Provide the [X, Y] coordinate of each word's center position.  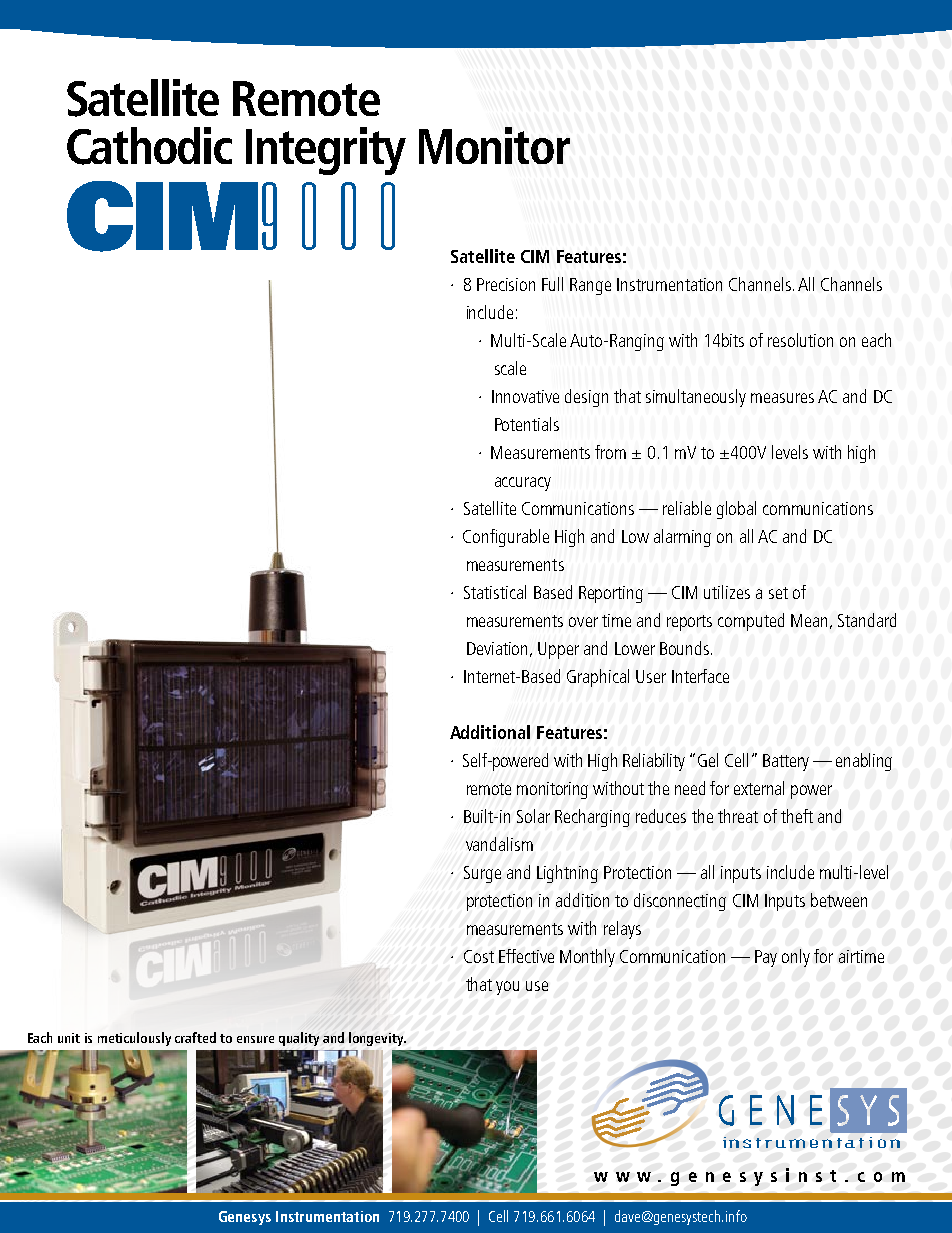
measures [782, 398]
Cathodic [149, 146]
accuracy [523, 484]
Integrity [326, 151]
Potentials [527, 424]
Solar [533, 816]
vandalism [499, 844]
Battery [786, 762]
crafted [195, 1037]
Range [590, 286]
